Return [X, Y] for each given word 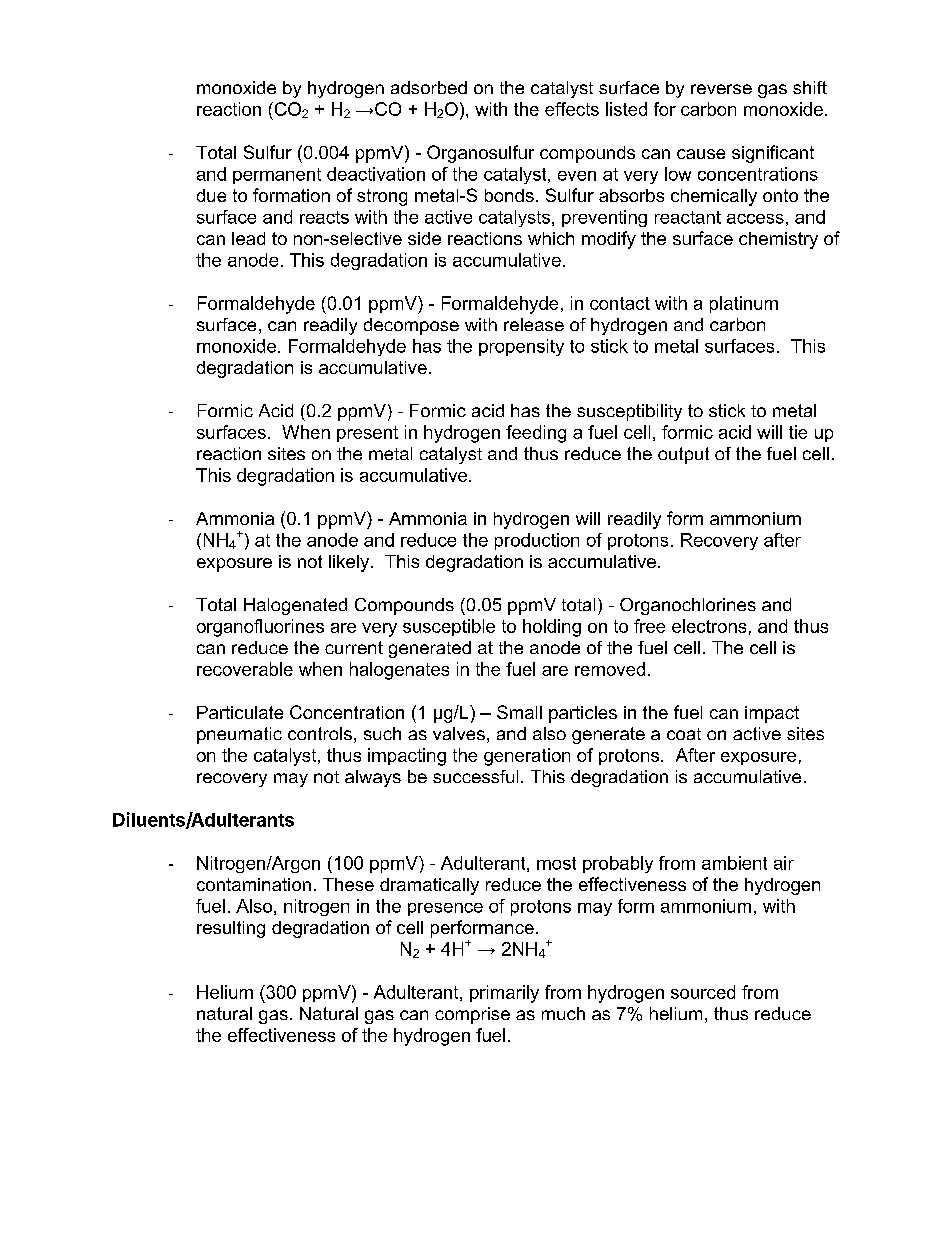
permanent [277, 176]
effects [572, 109]
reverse [721, 89]
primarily [504, 994]
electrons [709, 626]
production [537, 541]
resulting [231, 929]
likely [350, 563]
